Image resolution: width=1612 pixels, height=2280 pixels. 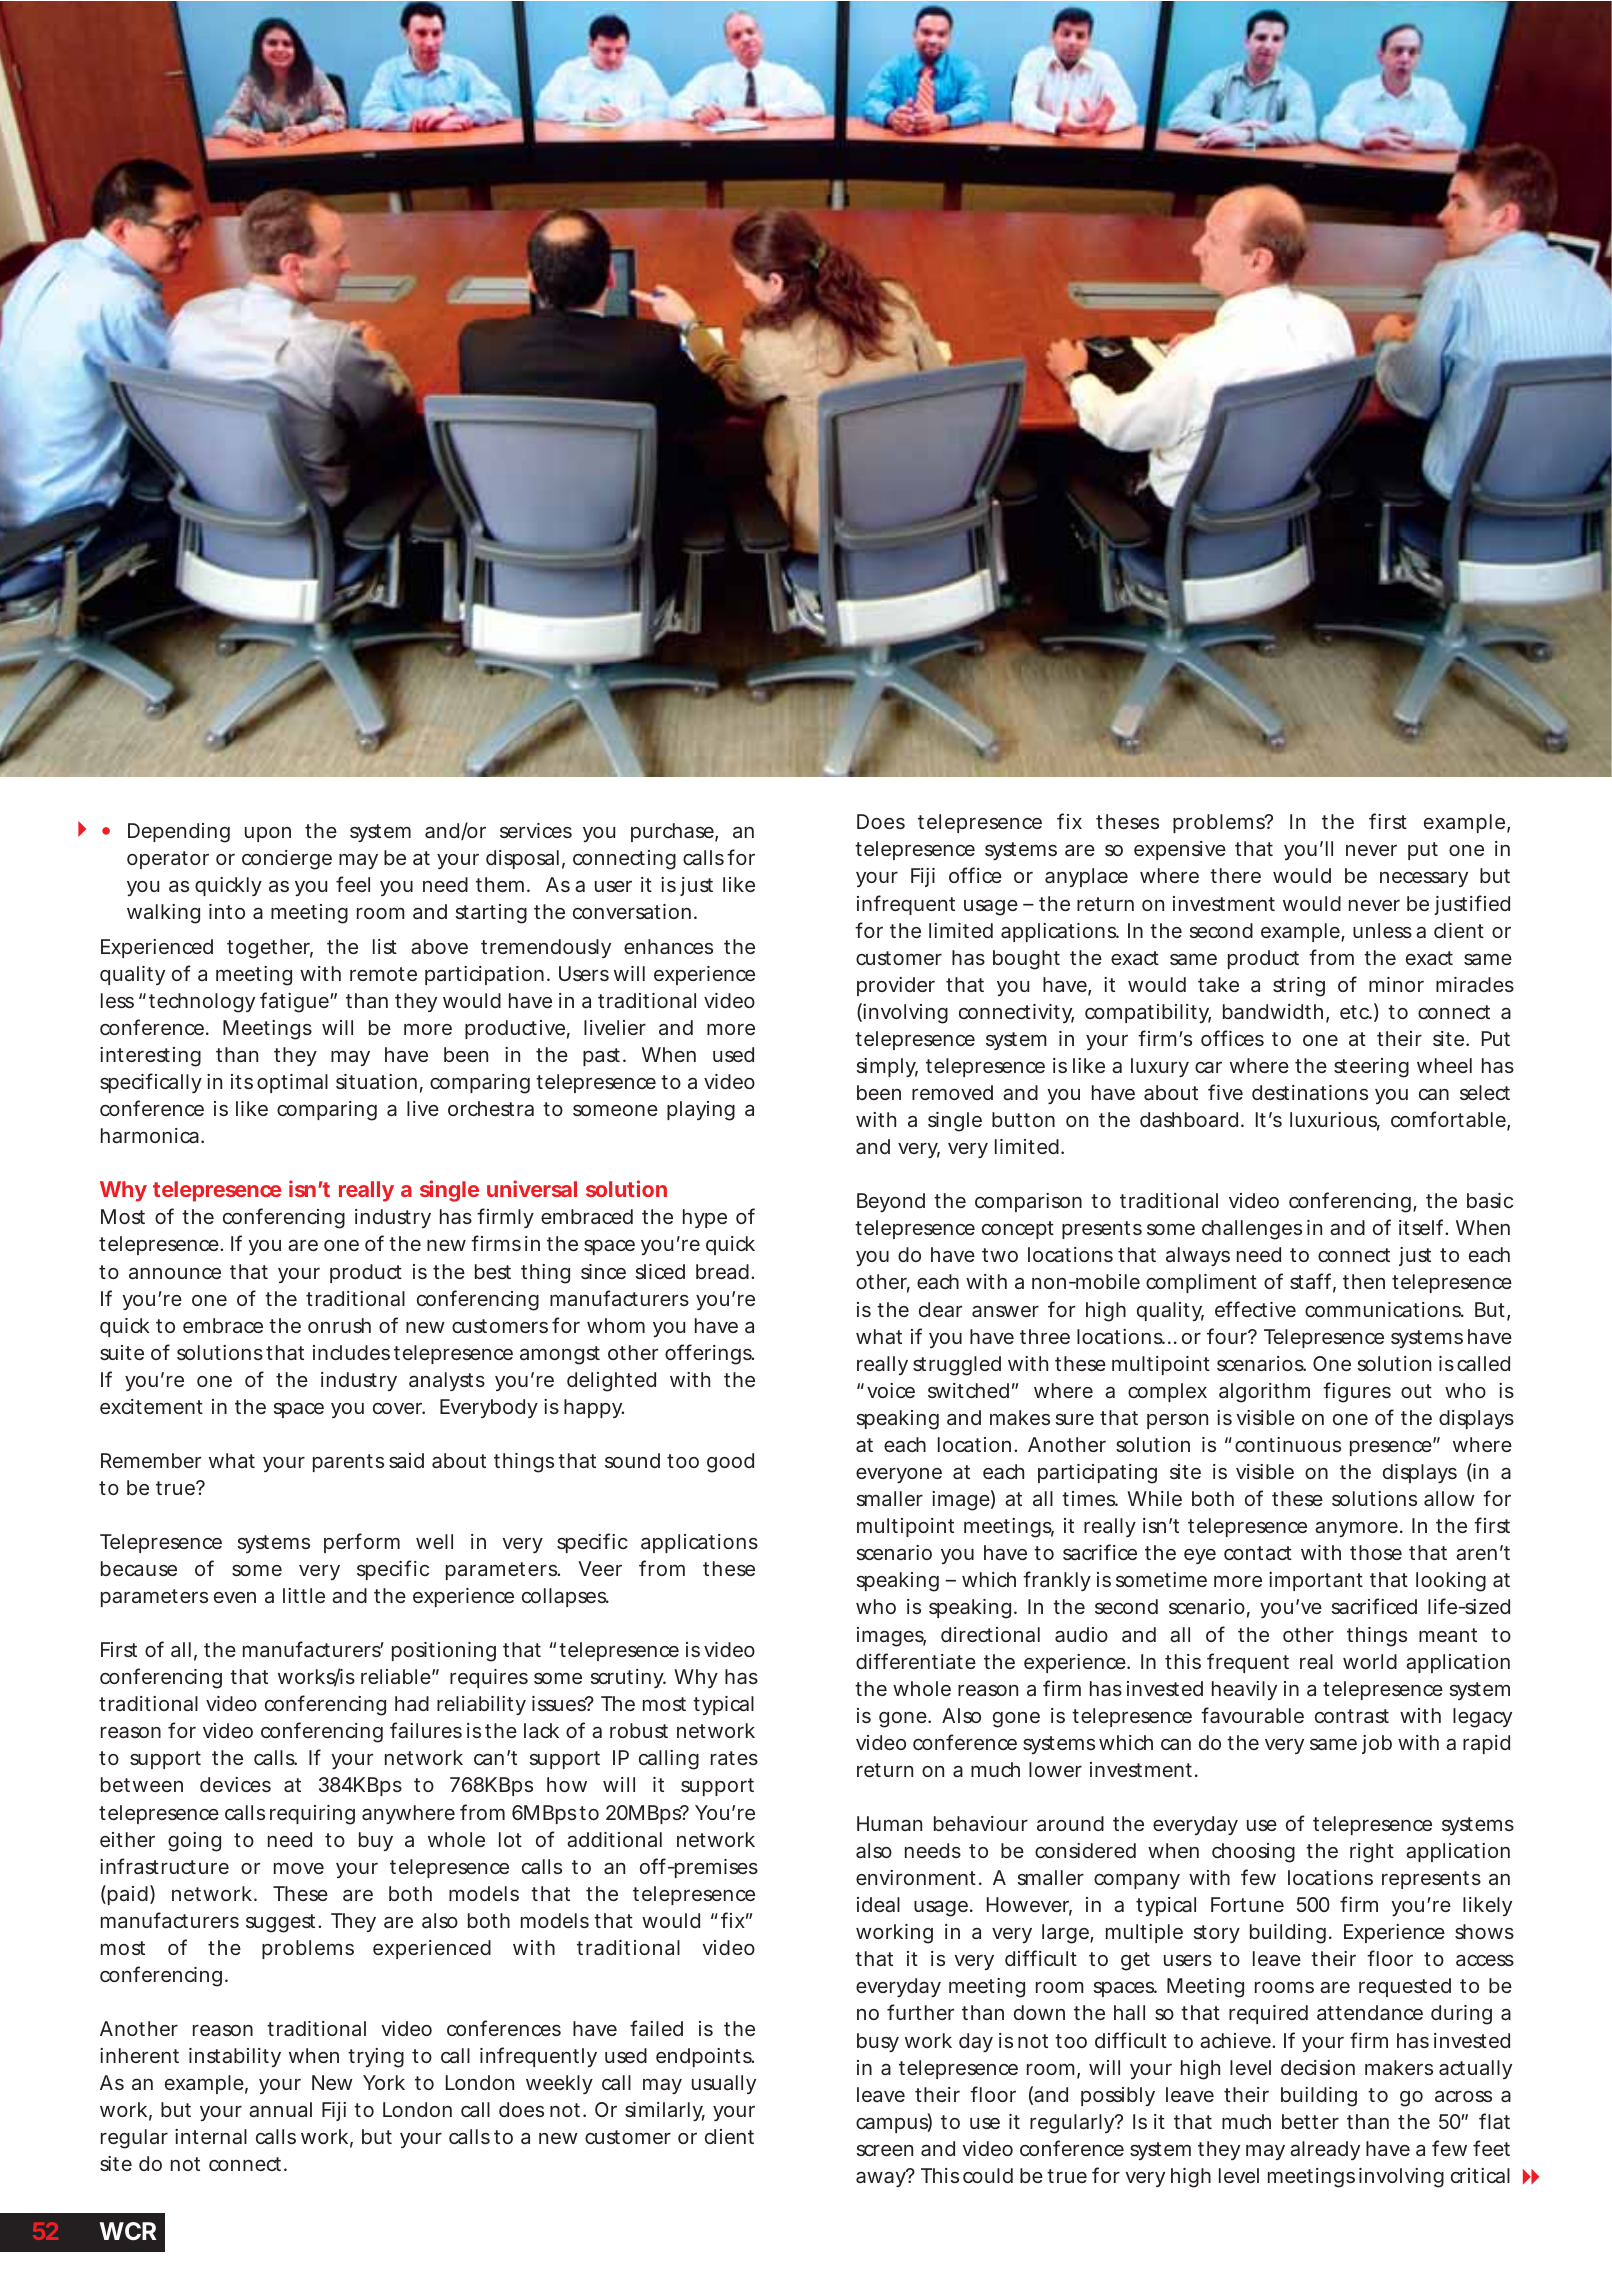 What do you see at coordinates (1372, 1853) in the screenshot?
I see `right` at bounding box center [1372, 1853].
